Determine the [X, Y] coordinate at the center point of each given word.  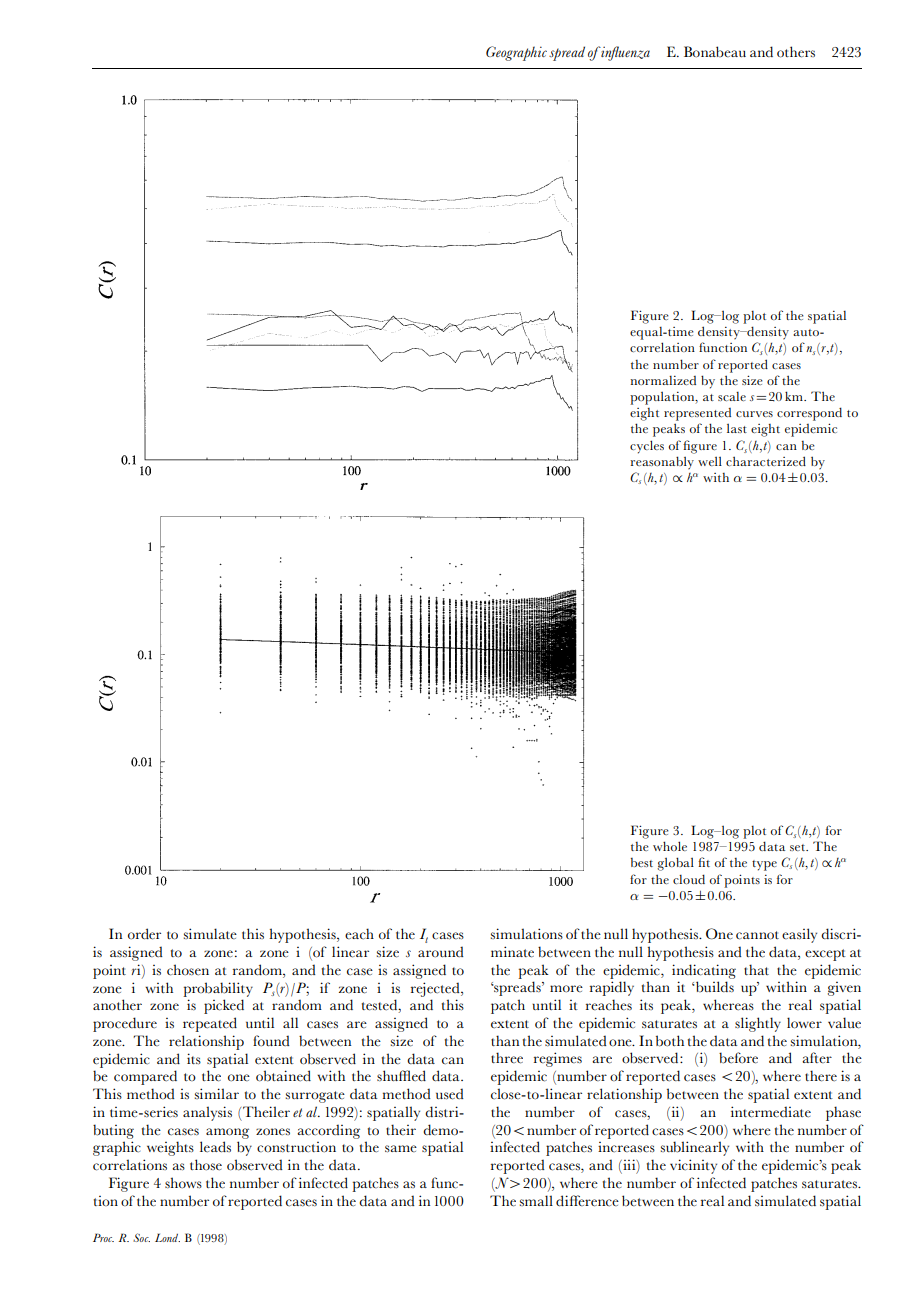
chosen [188, 970]
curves [754, 414]
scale [732, 396]
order [144, 934]
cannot [757, 935]
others [796, 52]
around [441, 952]
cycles [647, 447]
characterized [766, 461]
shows [183, 1183]
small [536, 1200]
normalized [663, 380]
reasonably [662, 463]
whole [670, 846]
